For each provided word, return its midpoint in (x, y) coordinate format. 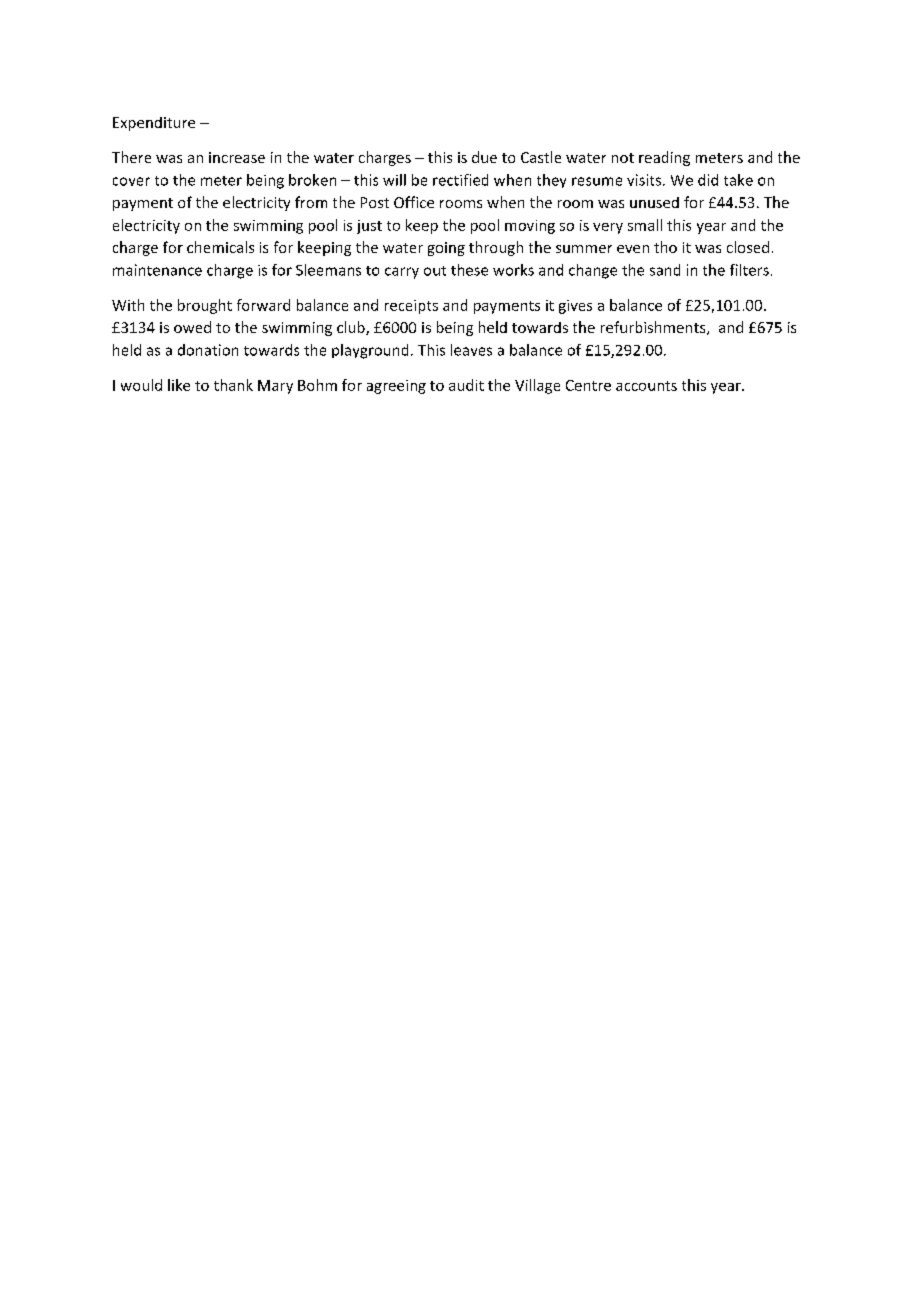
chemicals (220, 247)
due (484, 157)
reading (664, 158)
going (446, 249)
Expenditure (154, 124)
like (179, 385)
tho (665, 247)
